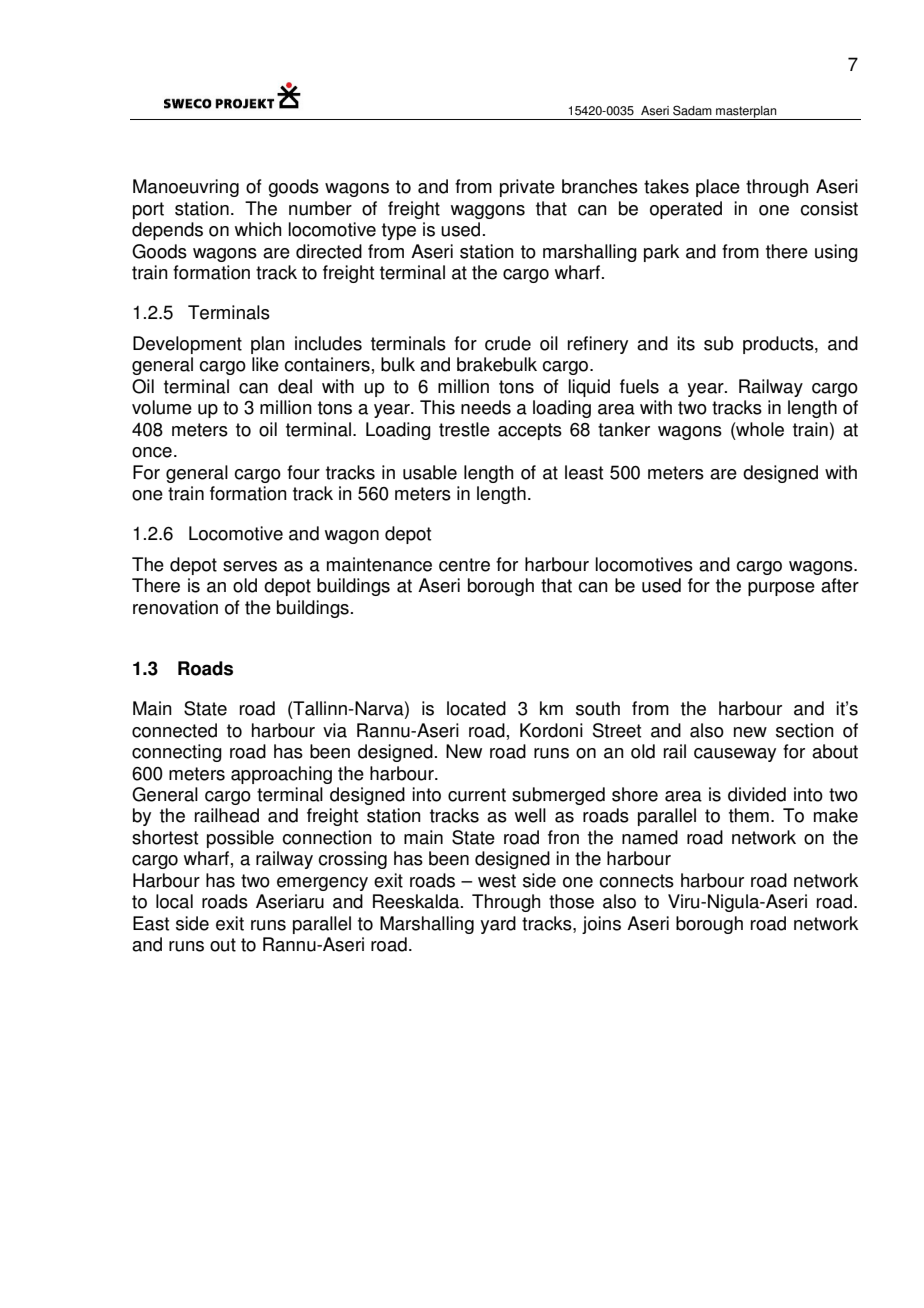 This screenshot has width=924, height=1308. Describe the element at coordinates (174, 901) in the screenshot. I see `local` at that location.
